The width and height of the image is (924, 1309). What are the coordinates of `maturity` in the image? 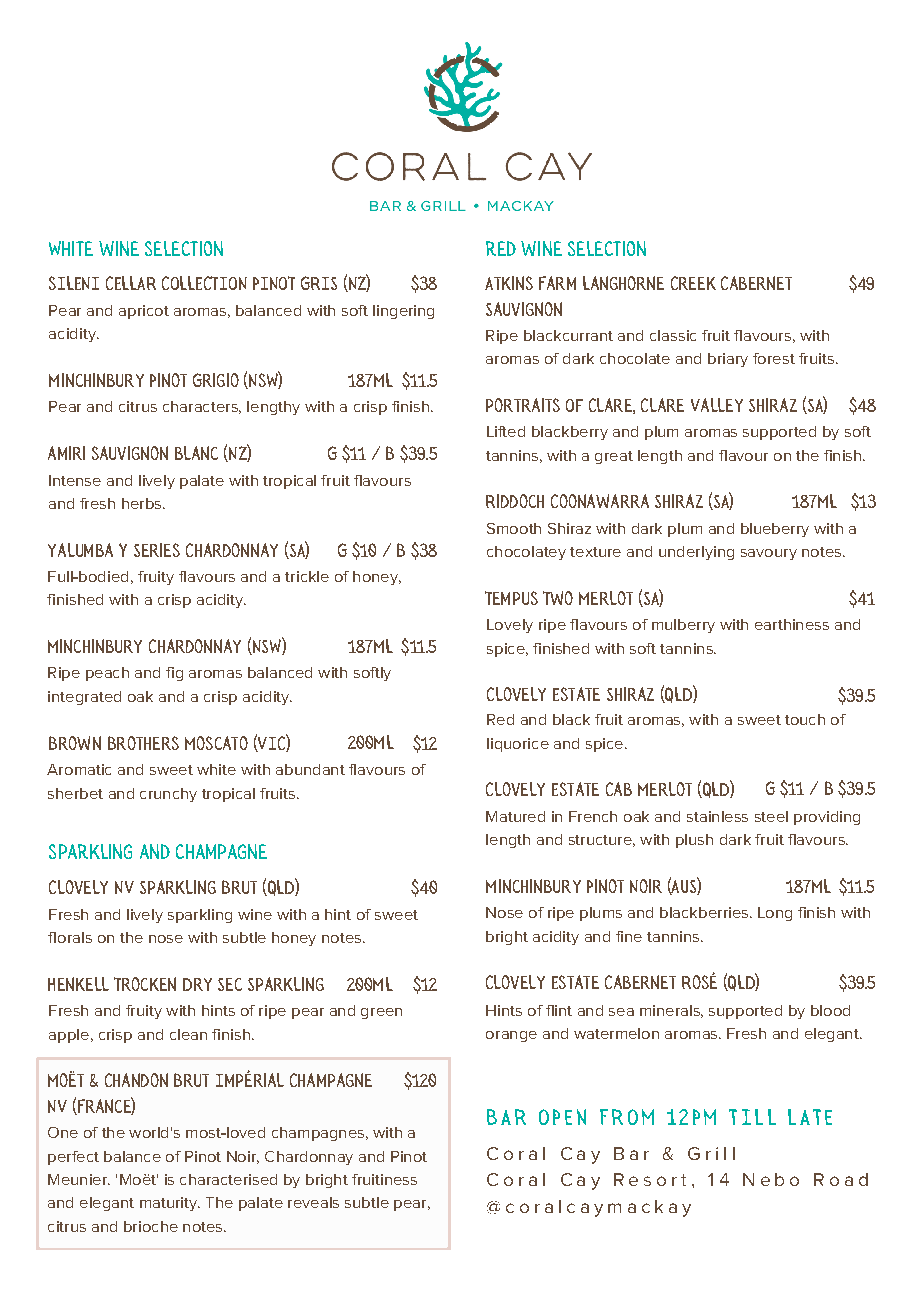 It's located at (170, 1204).
